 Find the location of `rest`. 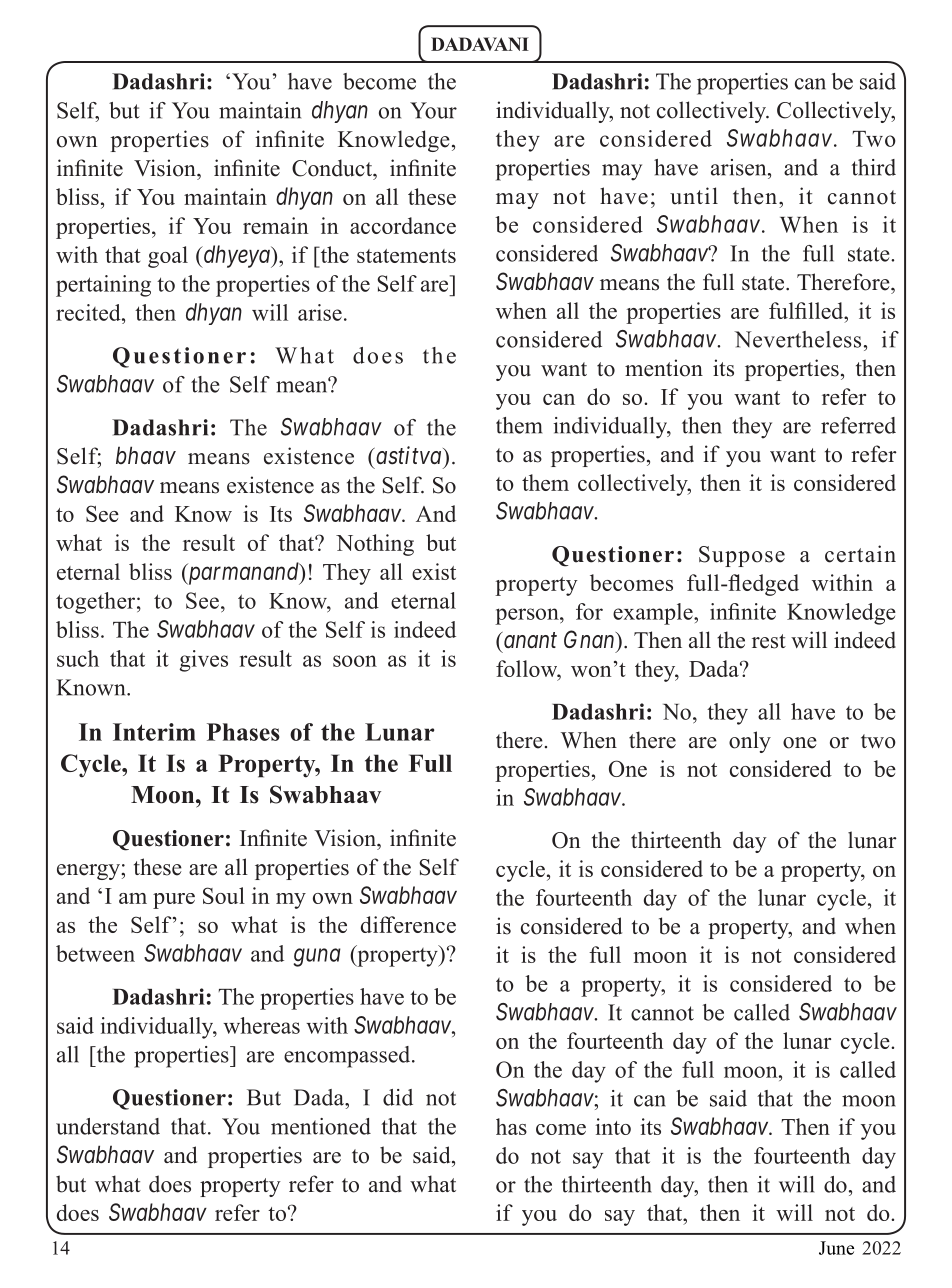

rest is located at coordinates (769, 641).
